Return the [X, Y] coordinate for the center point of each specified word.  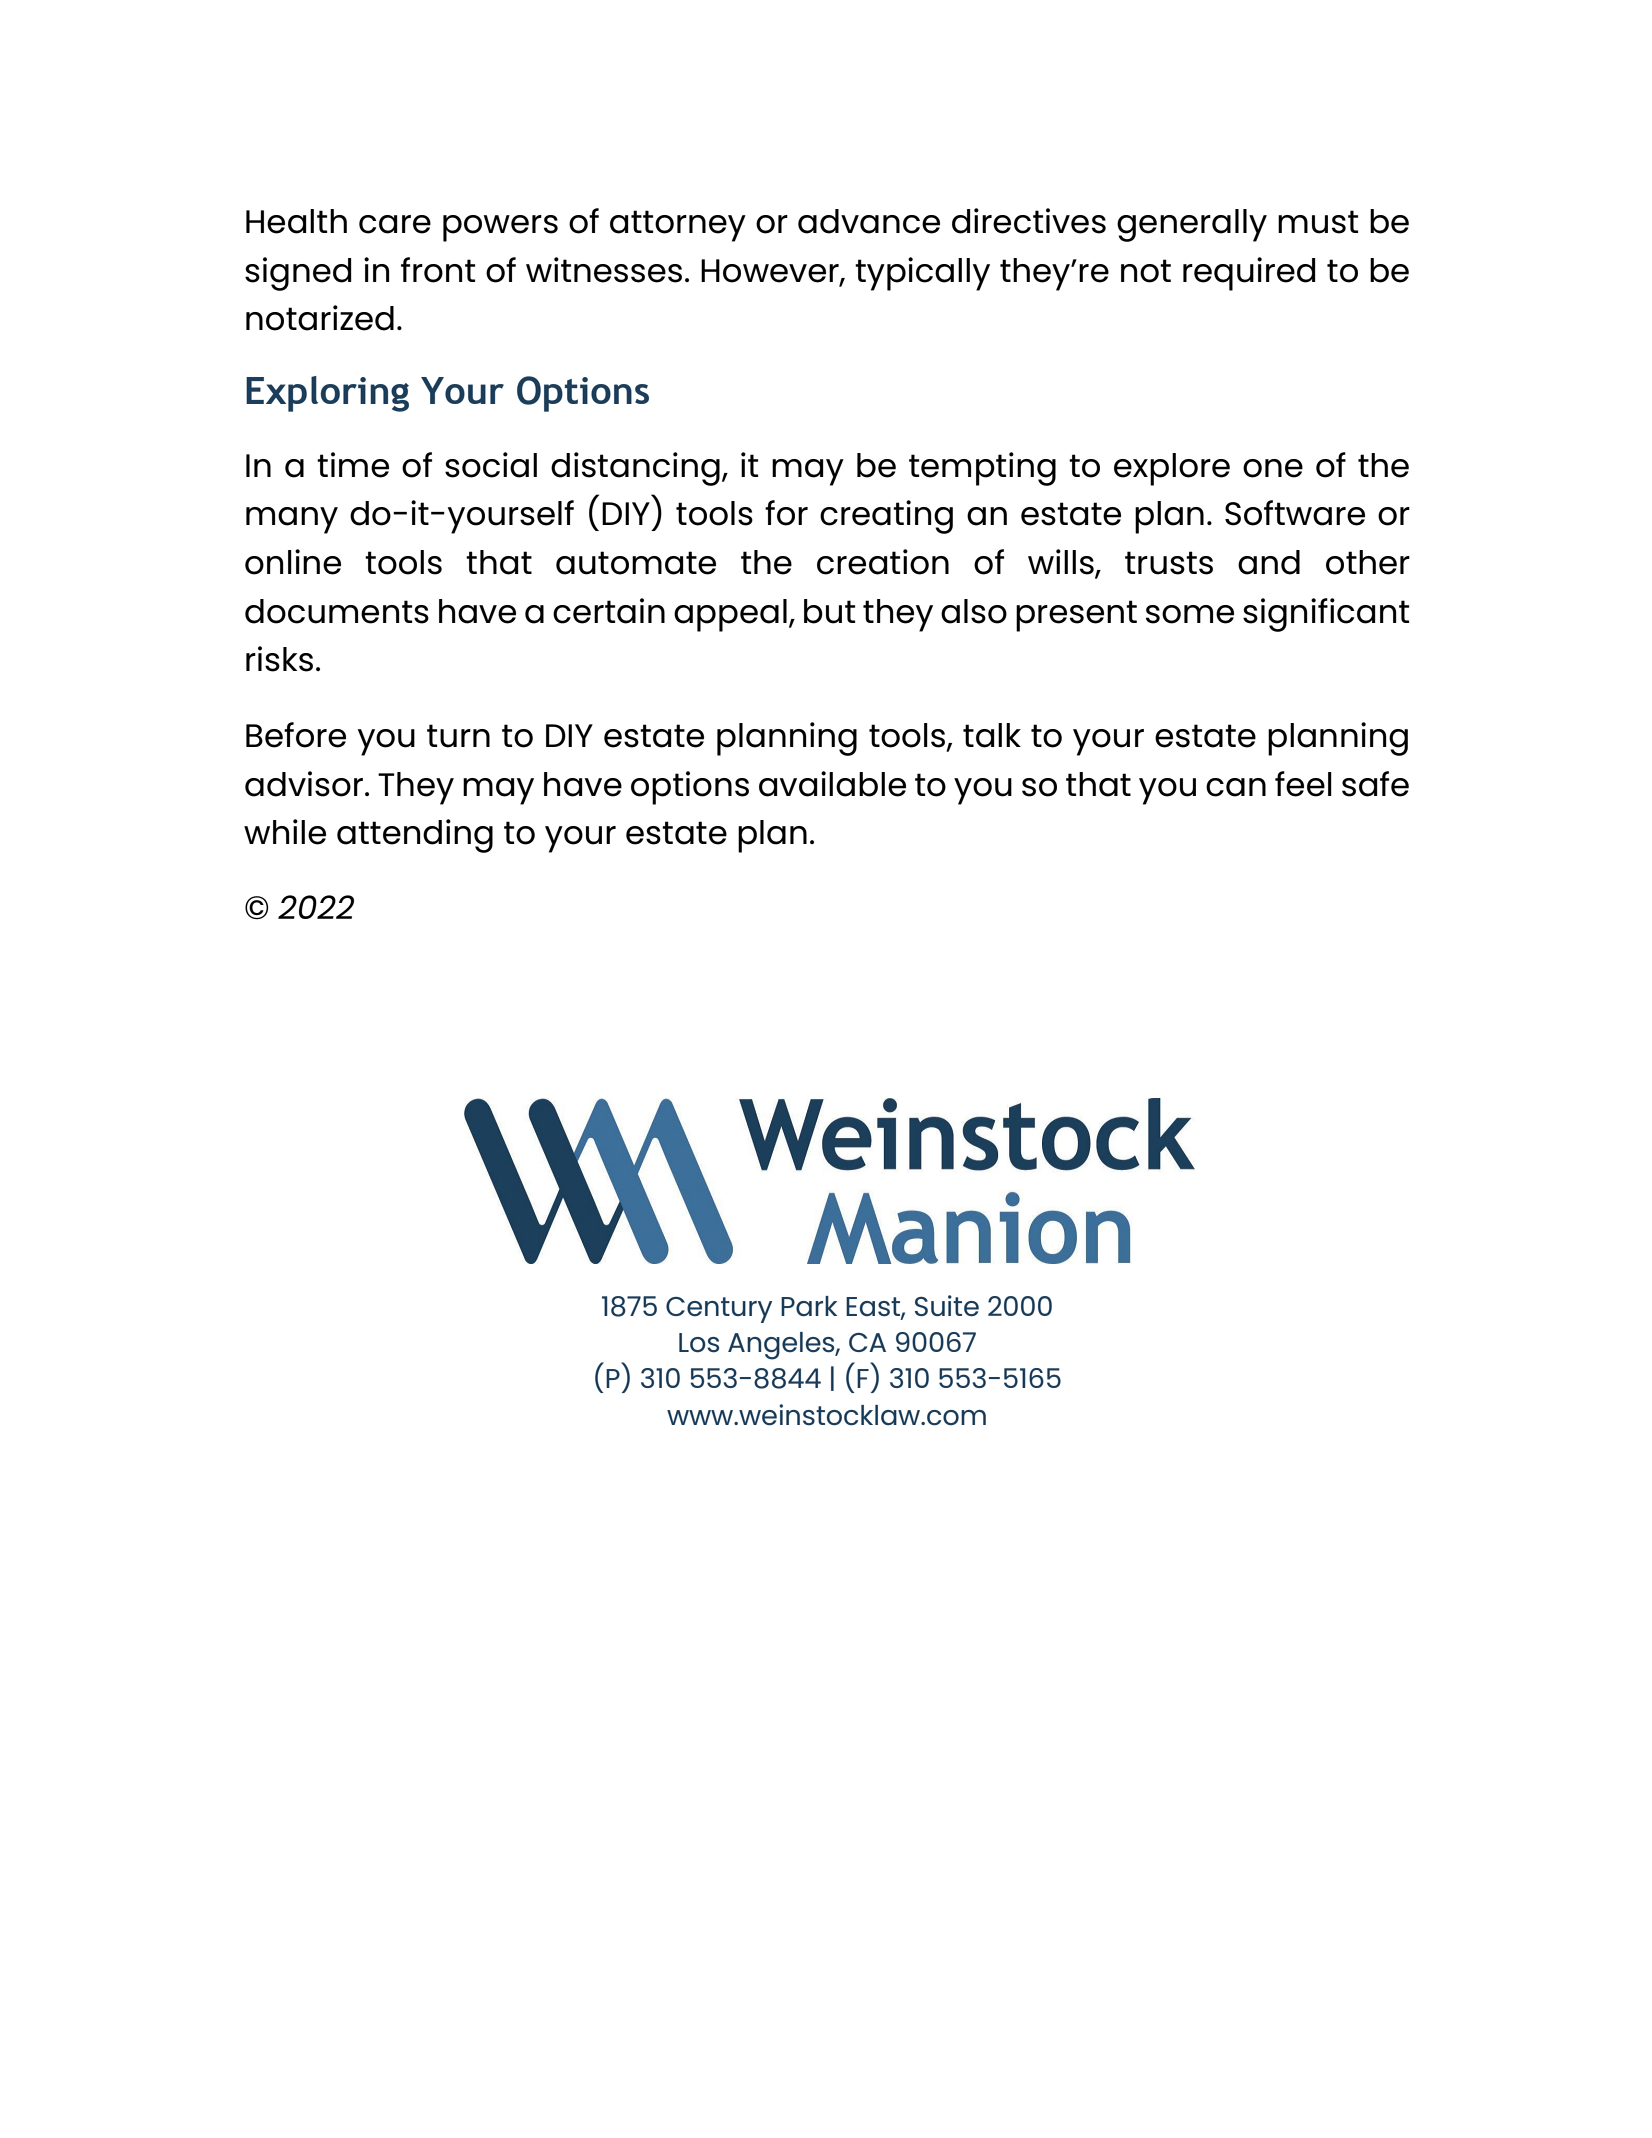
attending [415, 836]
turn [458, 736]
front [438, 270]
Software [1295, 513]
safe [1375, 784]
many [292, 520]
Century [719, 1310]
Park [809, 1306]
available [832, 784]
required [1249, 274]
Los [699, 1343]
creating [886, 517]
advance [869, 221]
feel [1303, 784]
